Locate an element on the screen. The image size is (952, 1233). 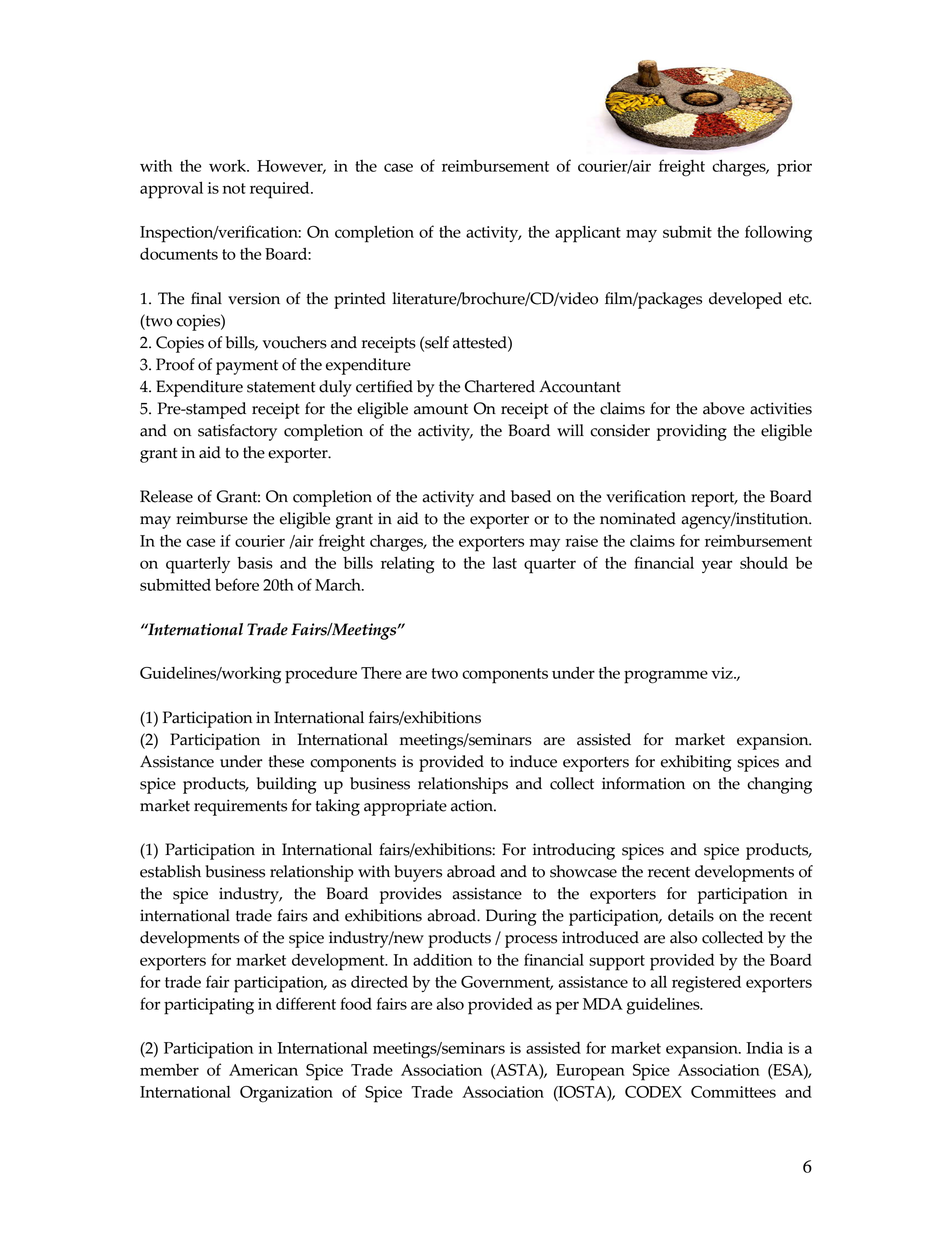
satisfactory is located at coordinates (237, 432).
